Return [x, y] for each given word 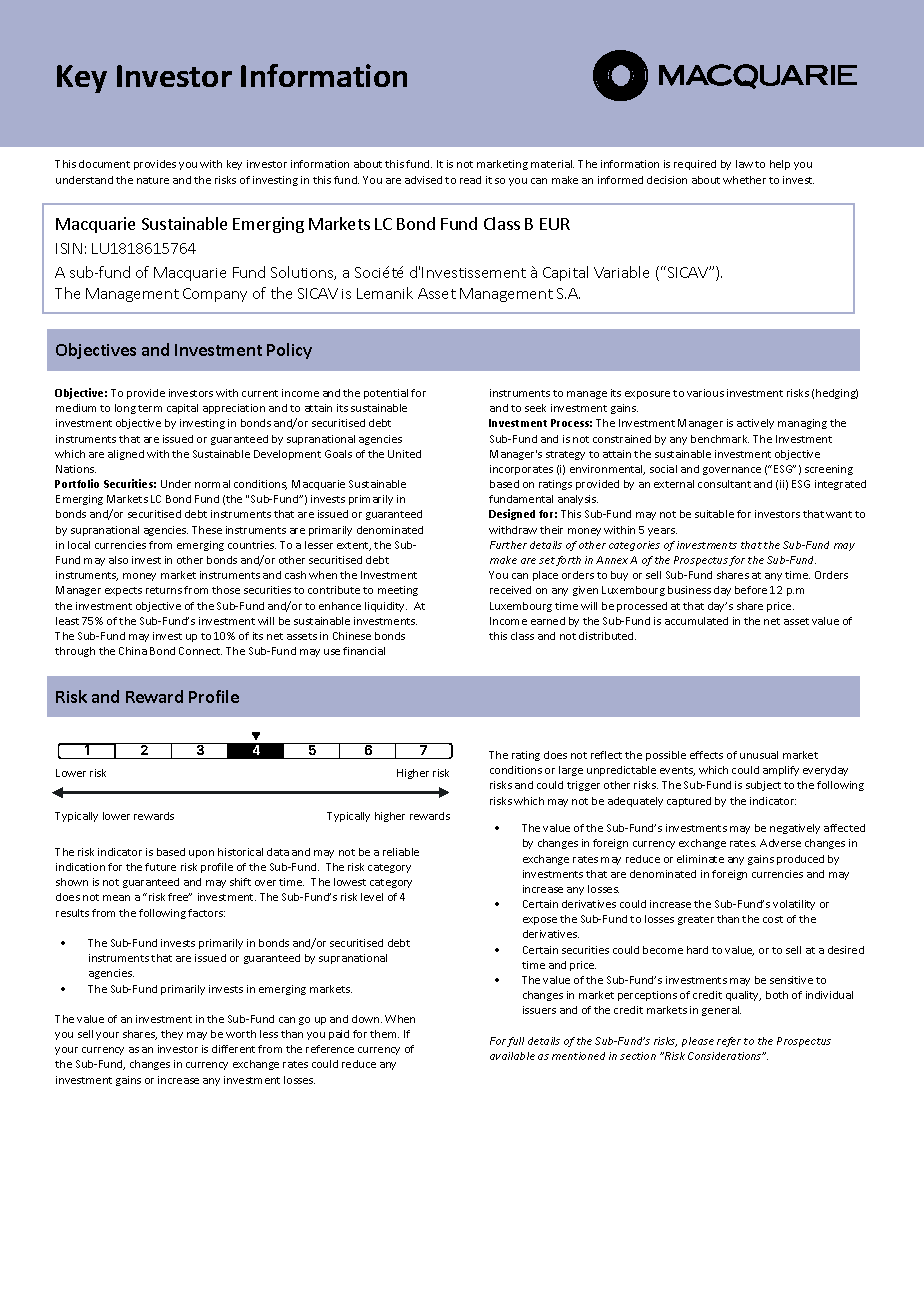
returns [164, 590]
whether [744, 180]
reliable [401, 852]
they [172, 1035]
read [470, 180]
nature [153, 180]
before [751, 590]
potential [386, 394]
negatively [795, 829]
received [510, 590]
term [150, 408]
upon [201, 854]
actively [755, 424]
